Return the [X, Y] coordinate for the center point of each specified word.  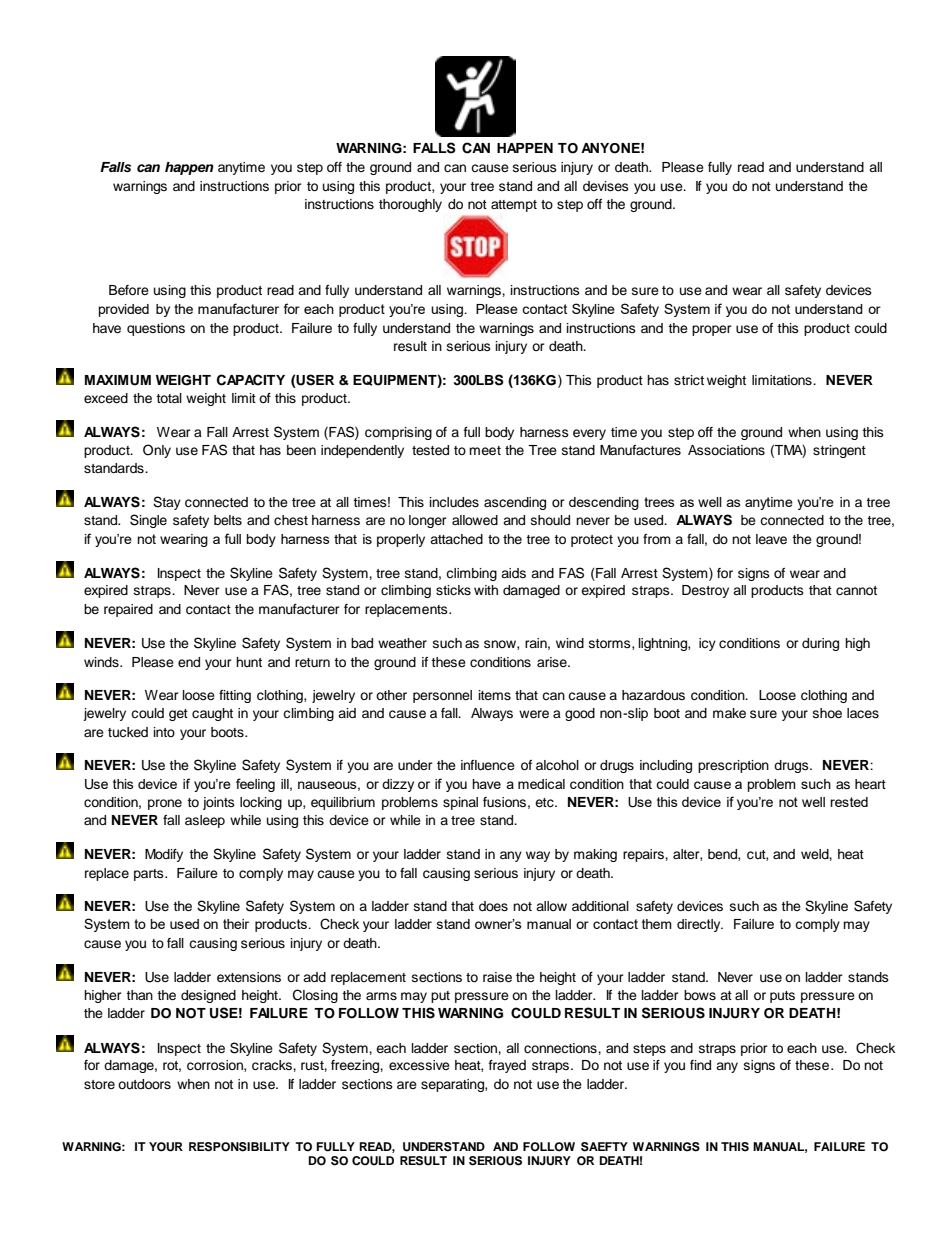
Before [129, 290]
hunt [249, 662]
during [820, 644]
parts [150, 875]
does [493, 906]
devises [606, 186]
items [495, 695]
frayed [507, 1066]
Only [157, 451]
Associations [726, 450]
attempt [514, 206]
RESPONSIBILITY [239, 1147]
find [700, 1065]
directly [700, 925]
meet [485, 450]
